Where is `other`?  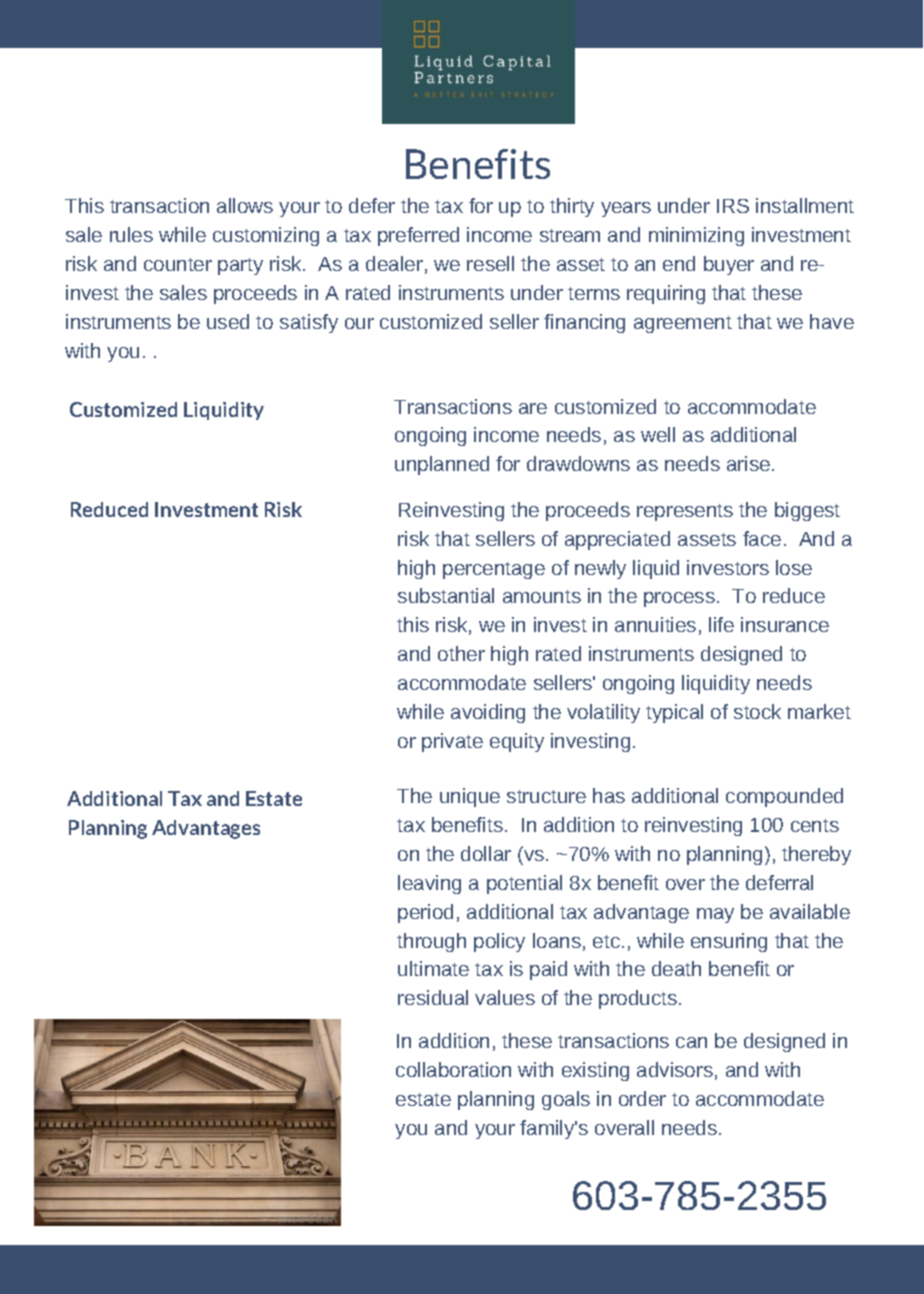
other is located at coordinates (461, 653).
